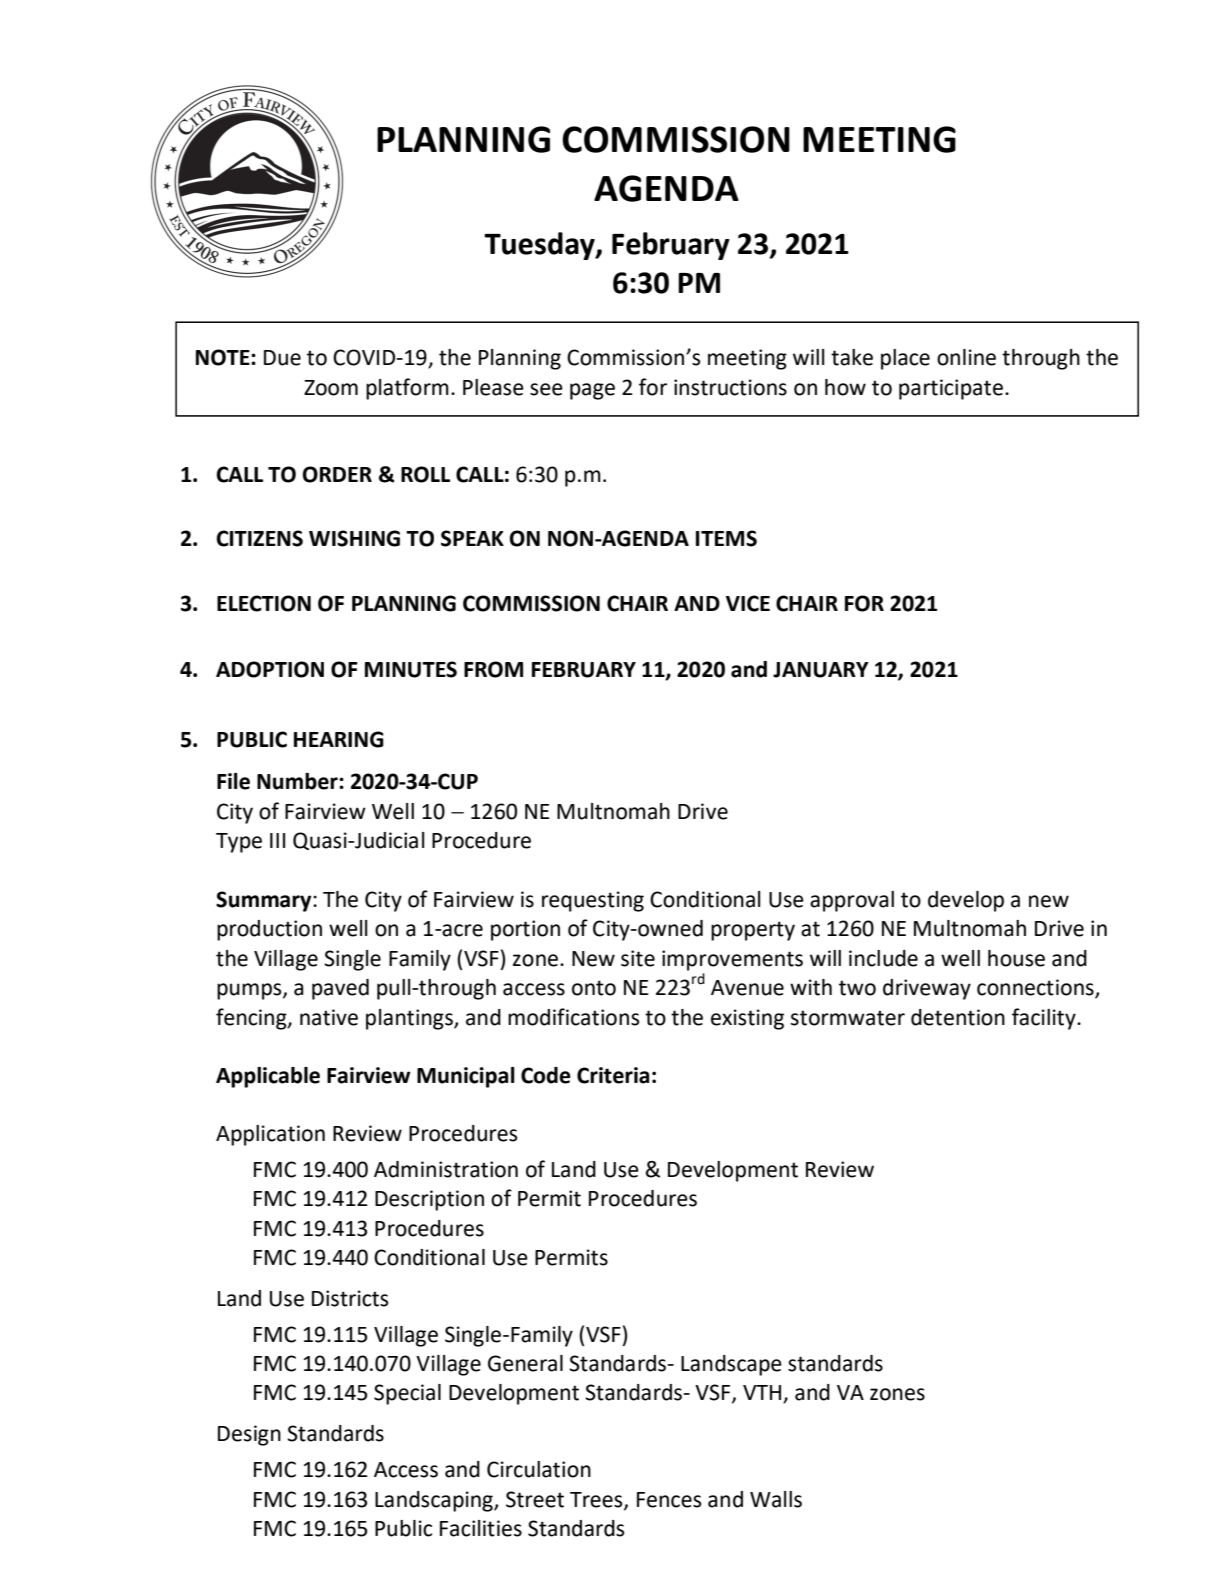  I want to click on III, so click(277, 840).
